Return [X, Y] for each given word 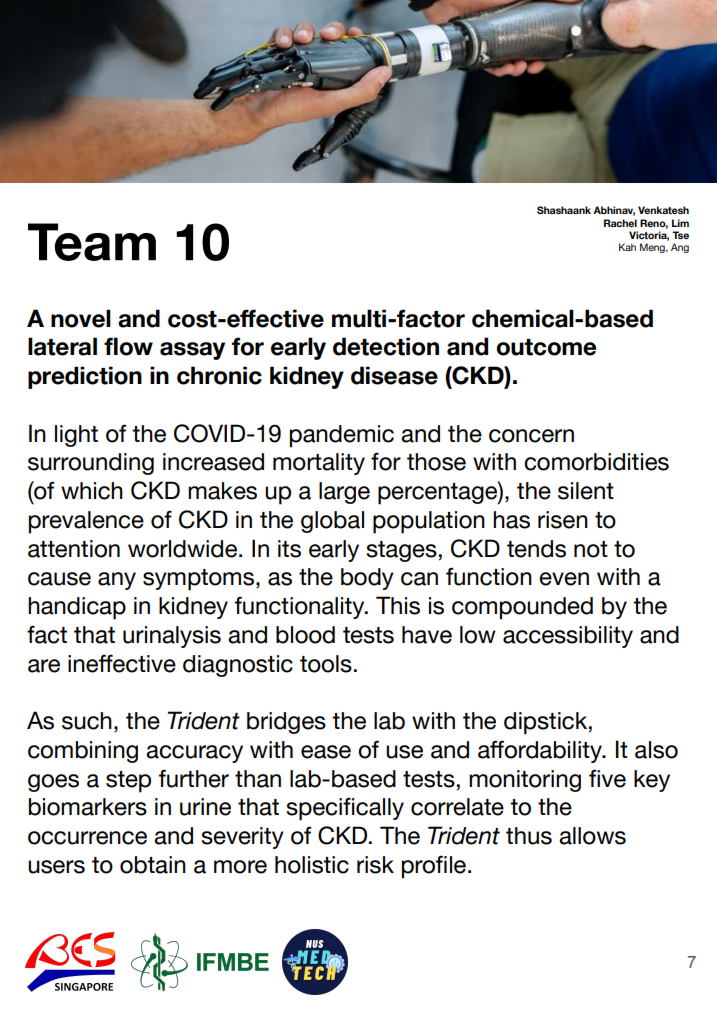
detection [386, 346]
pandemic [342, 436]
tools [326, 664]
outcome [546, 347]
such [87, 721]
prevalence [86, 522]
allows [592, 836]
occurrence [87, 838]
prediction [85, 377]
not [591, 549]
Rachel [620, 223]
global [332, 522]
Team [92, 242]
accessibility [568, 637]
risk [375, 865]
